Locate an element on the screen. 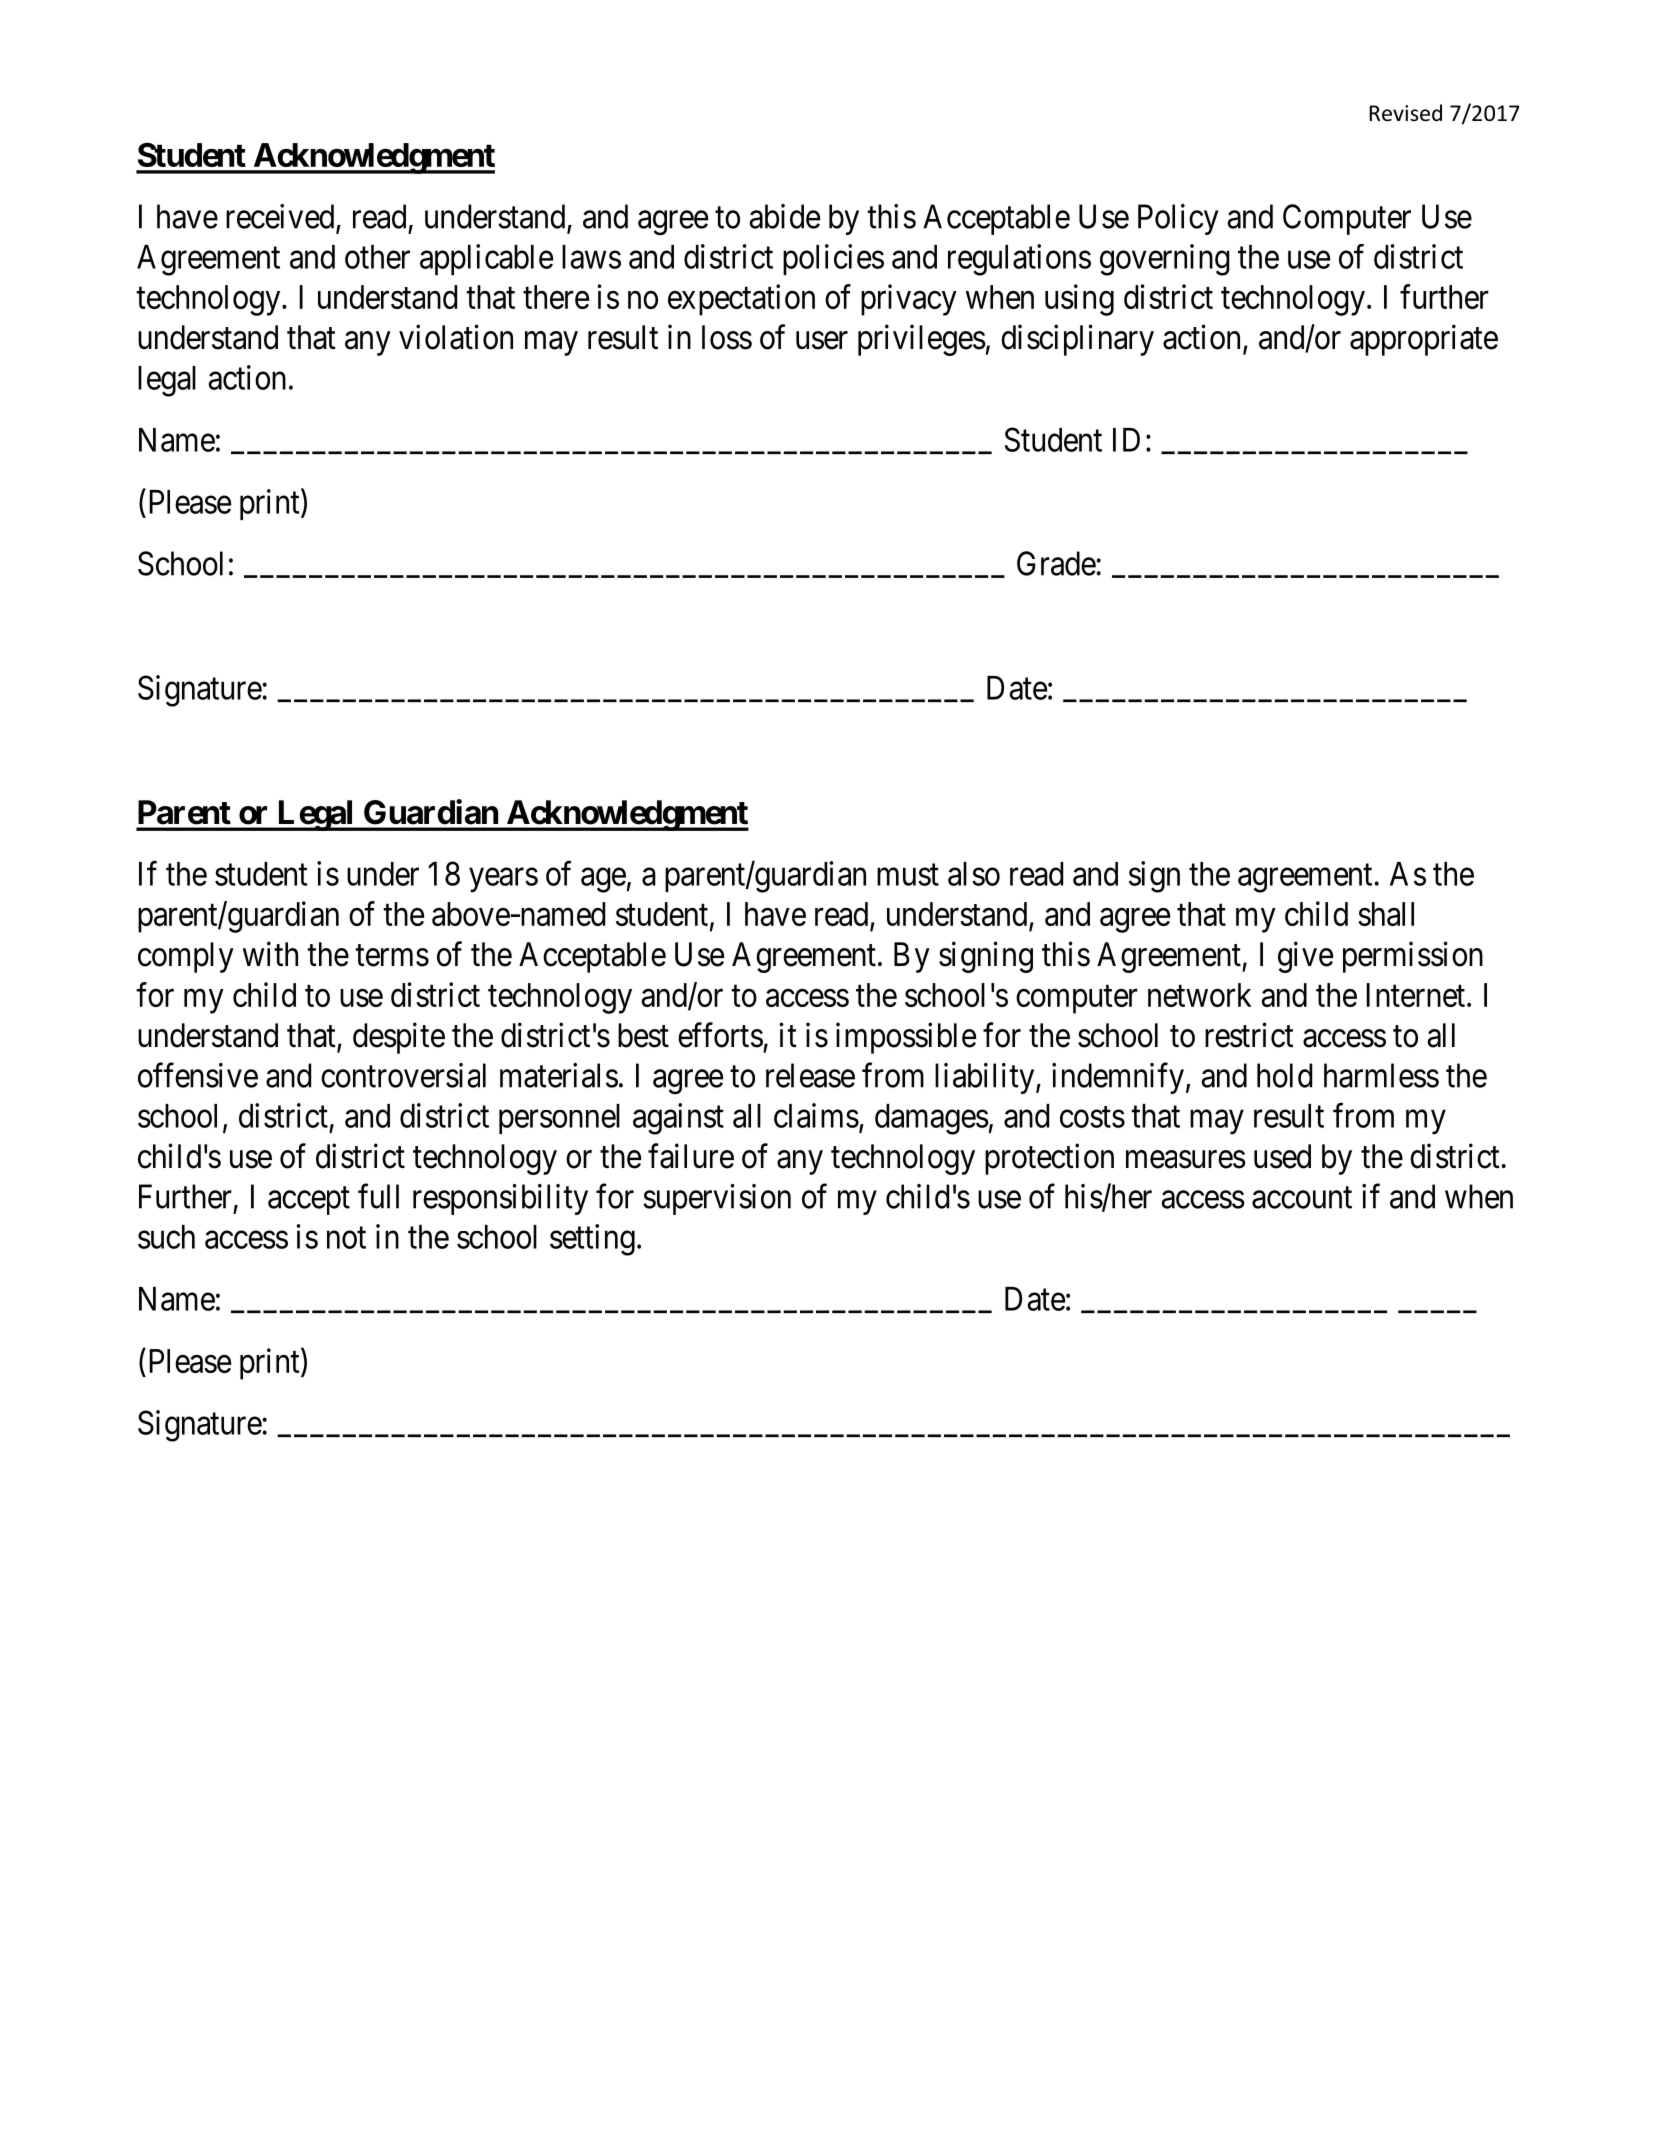 The image size is (1657, 2145). user is located at coordinates (822, 341).
